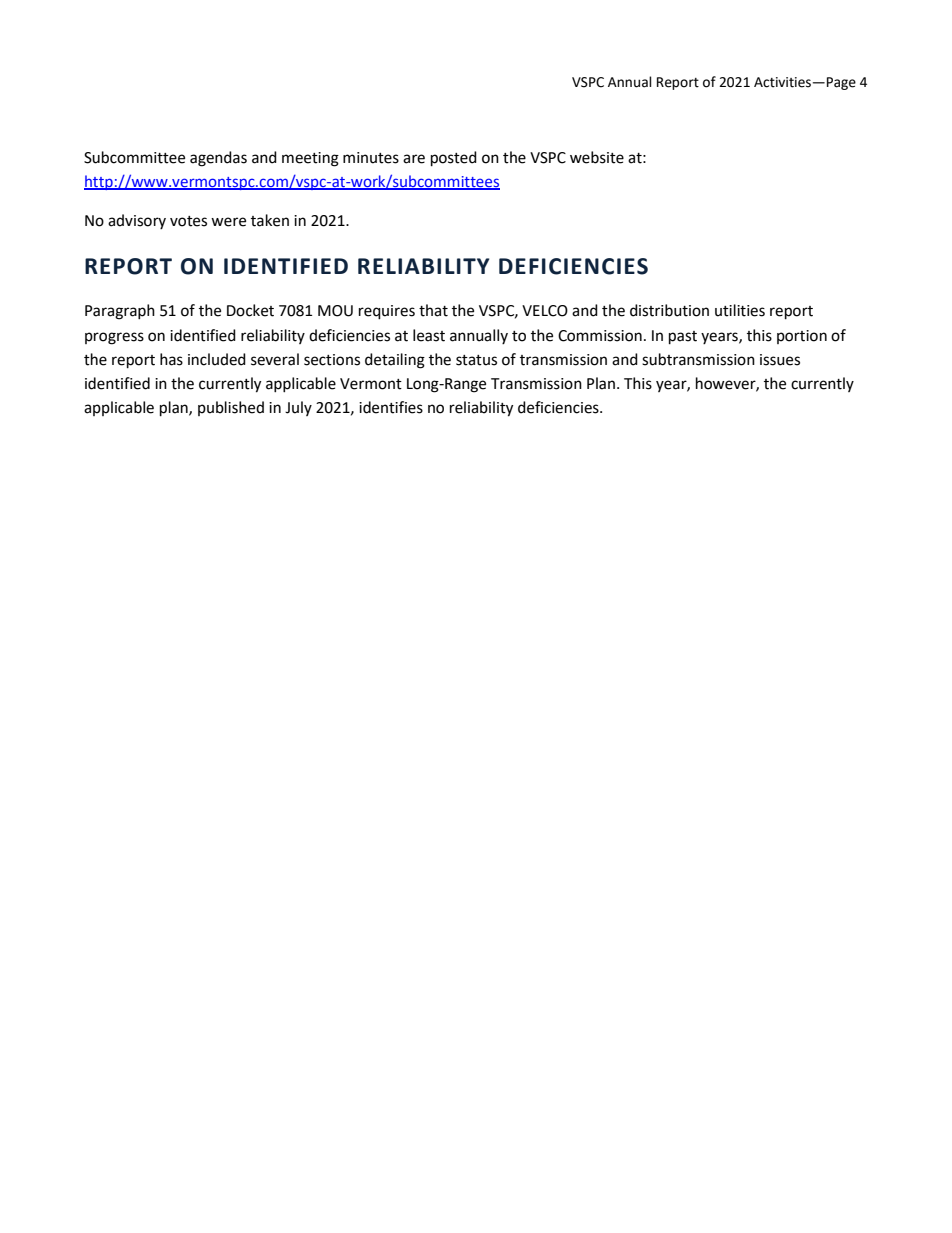 The width and height of the document is (952, 1233). I want to click on website, so click(597, 157).
